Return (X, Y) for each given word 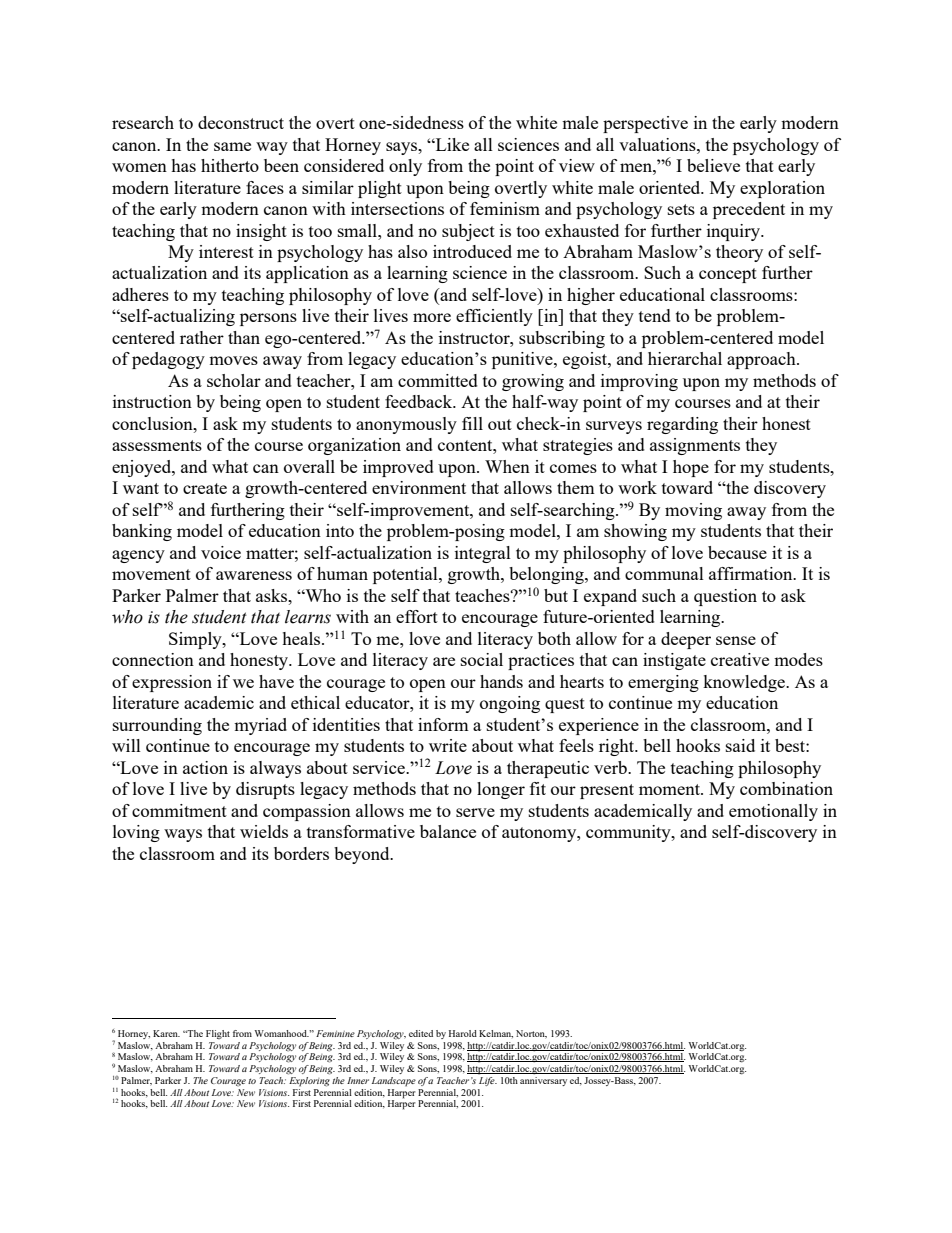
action (205, 767)
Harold (463, 1033)
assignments (695, 446)
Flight (218, 1034)
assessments (157, 445)
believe (713, 165)
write (448, 745)
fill (472, 423)
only (405, 167)
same (232, 146)
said (740, 745)
